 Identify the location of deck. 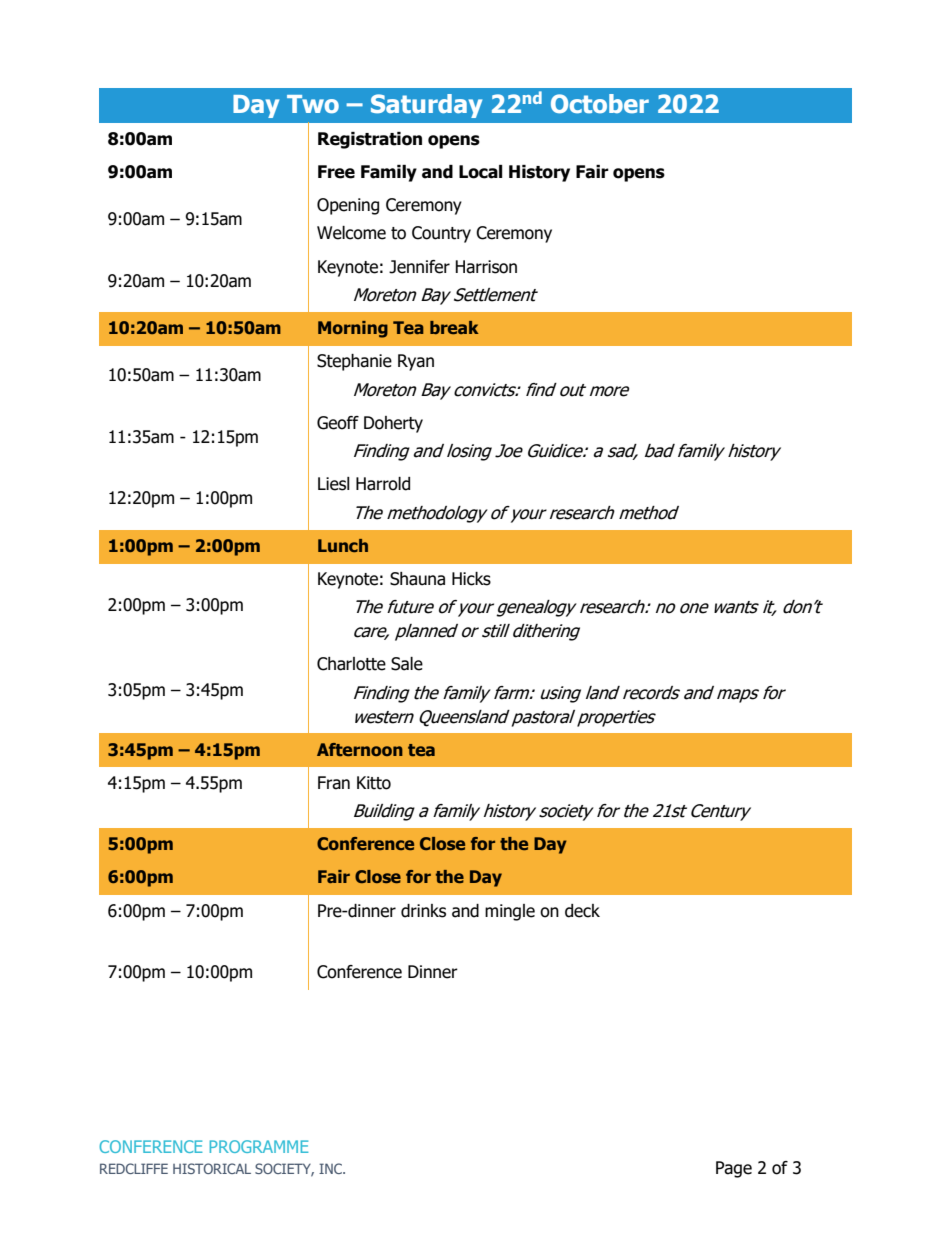
(582, 911).
